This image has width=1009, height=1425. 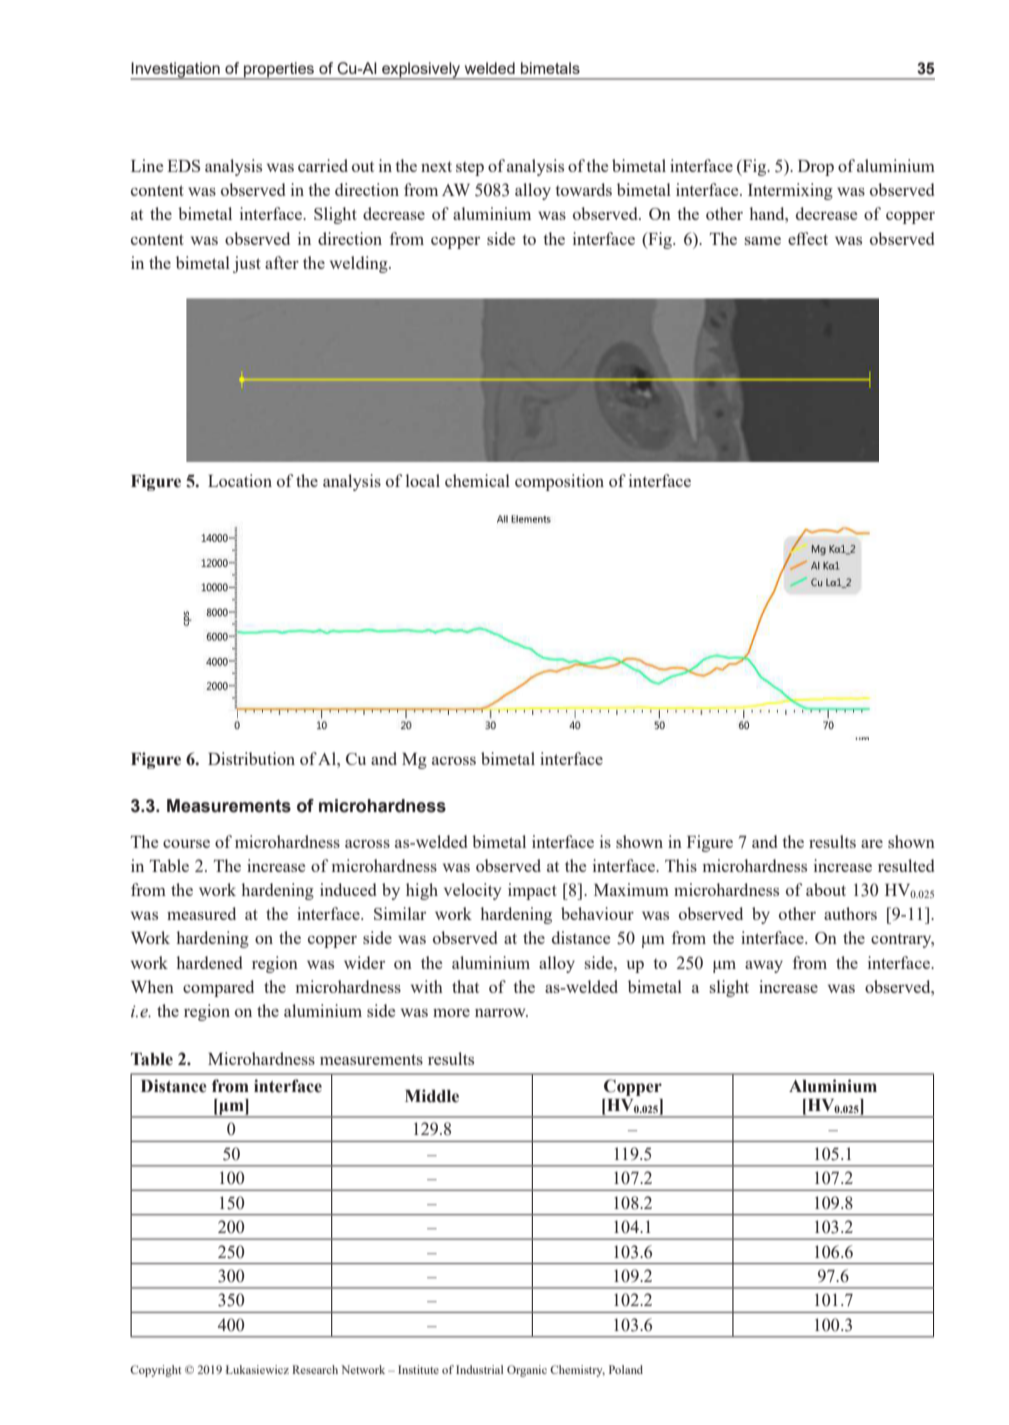 I want to click on Drop, so click(x=816, y=168).
